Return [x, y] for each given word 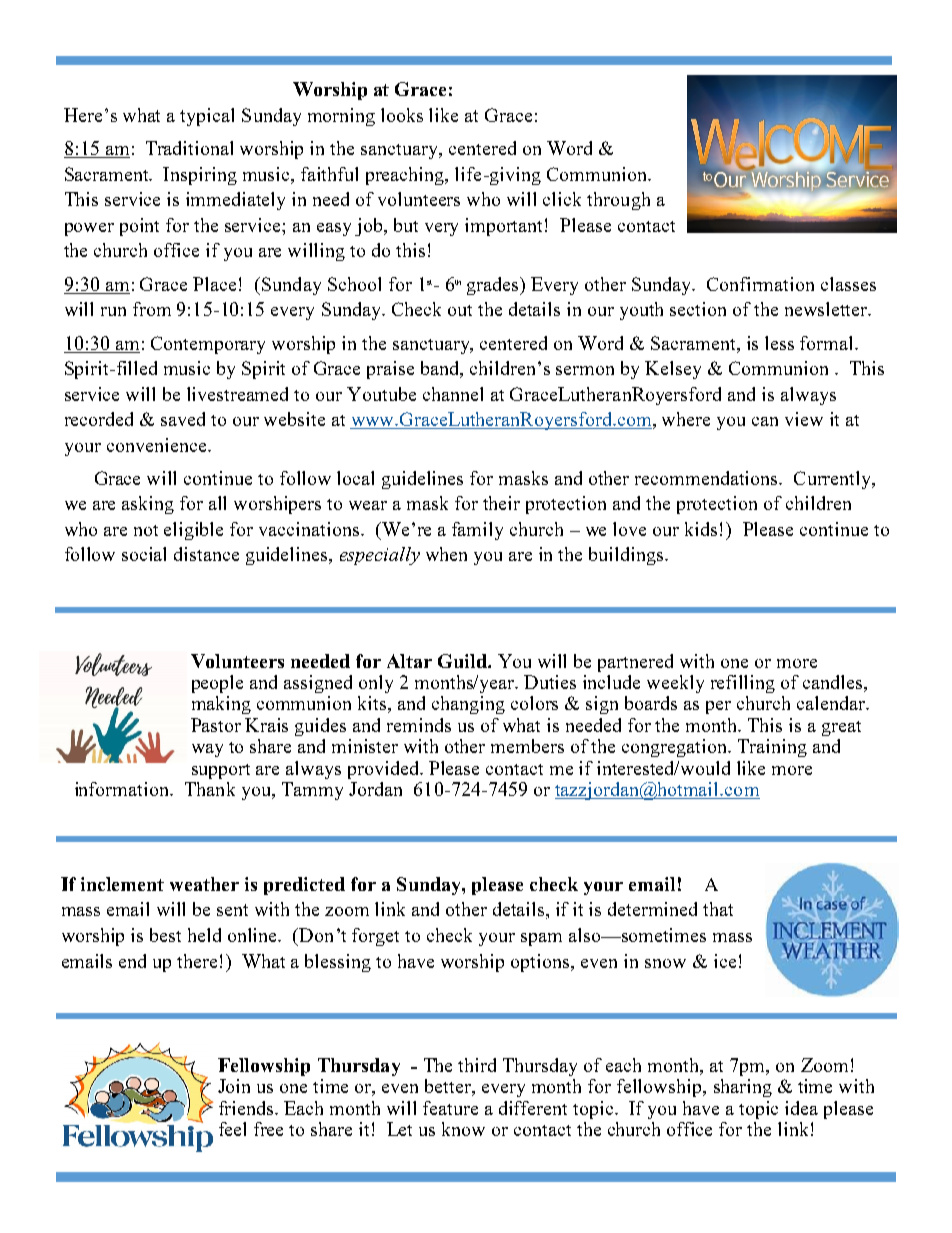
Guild [463, 661]
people [217, 684]
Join [234, 1086]
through [618, 201]
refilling [743, 684]
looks [402, 115]
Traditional [189, 148]
